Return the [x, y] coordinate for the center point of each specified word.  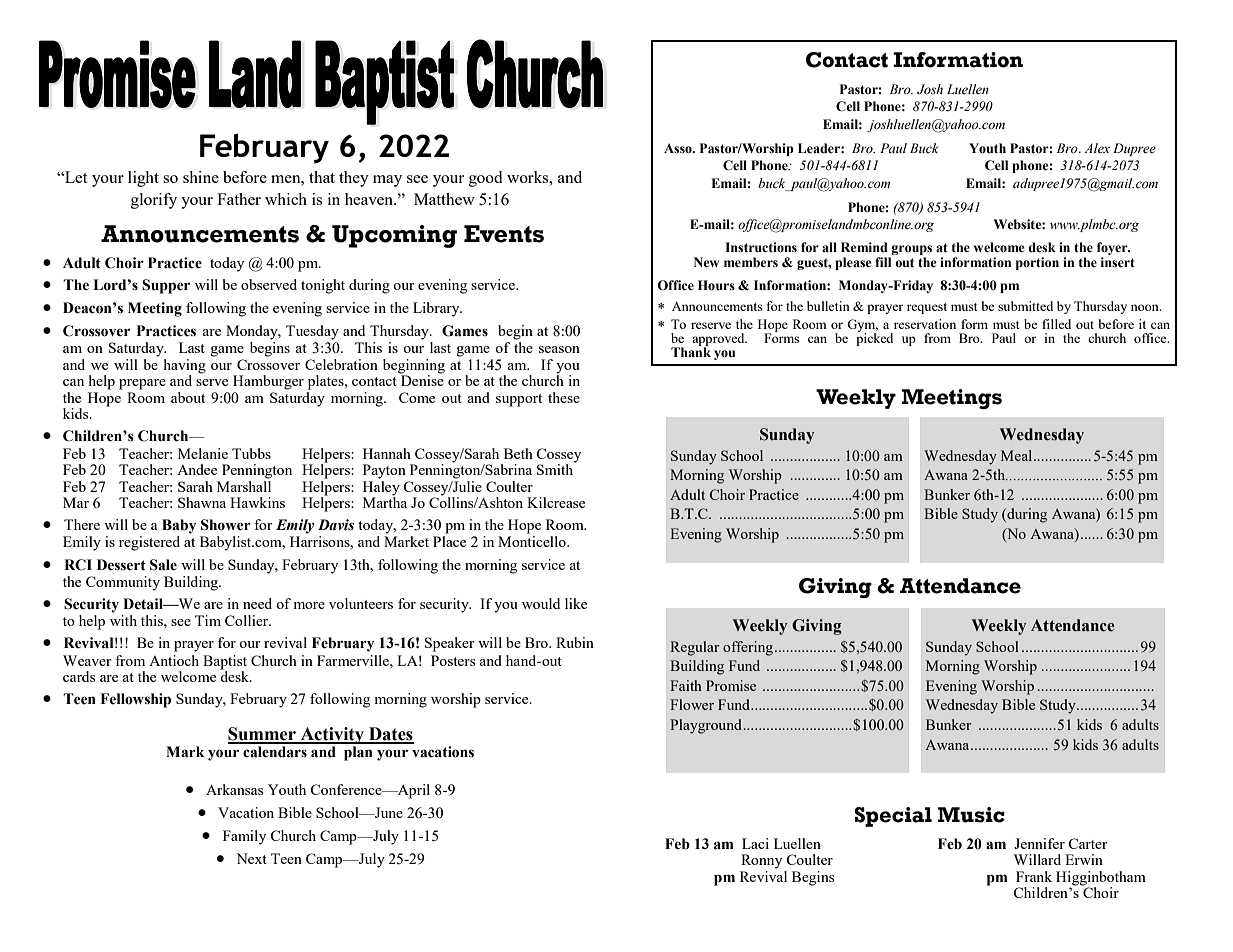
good [485, 179]
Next [251, 858]
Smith [556, 468]
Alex [1097, 148]
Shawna [202, 502]
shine [201, 177]
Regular [695, 648]
